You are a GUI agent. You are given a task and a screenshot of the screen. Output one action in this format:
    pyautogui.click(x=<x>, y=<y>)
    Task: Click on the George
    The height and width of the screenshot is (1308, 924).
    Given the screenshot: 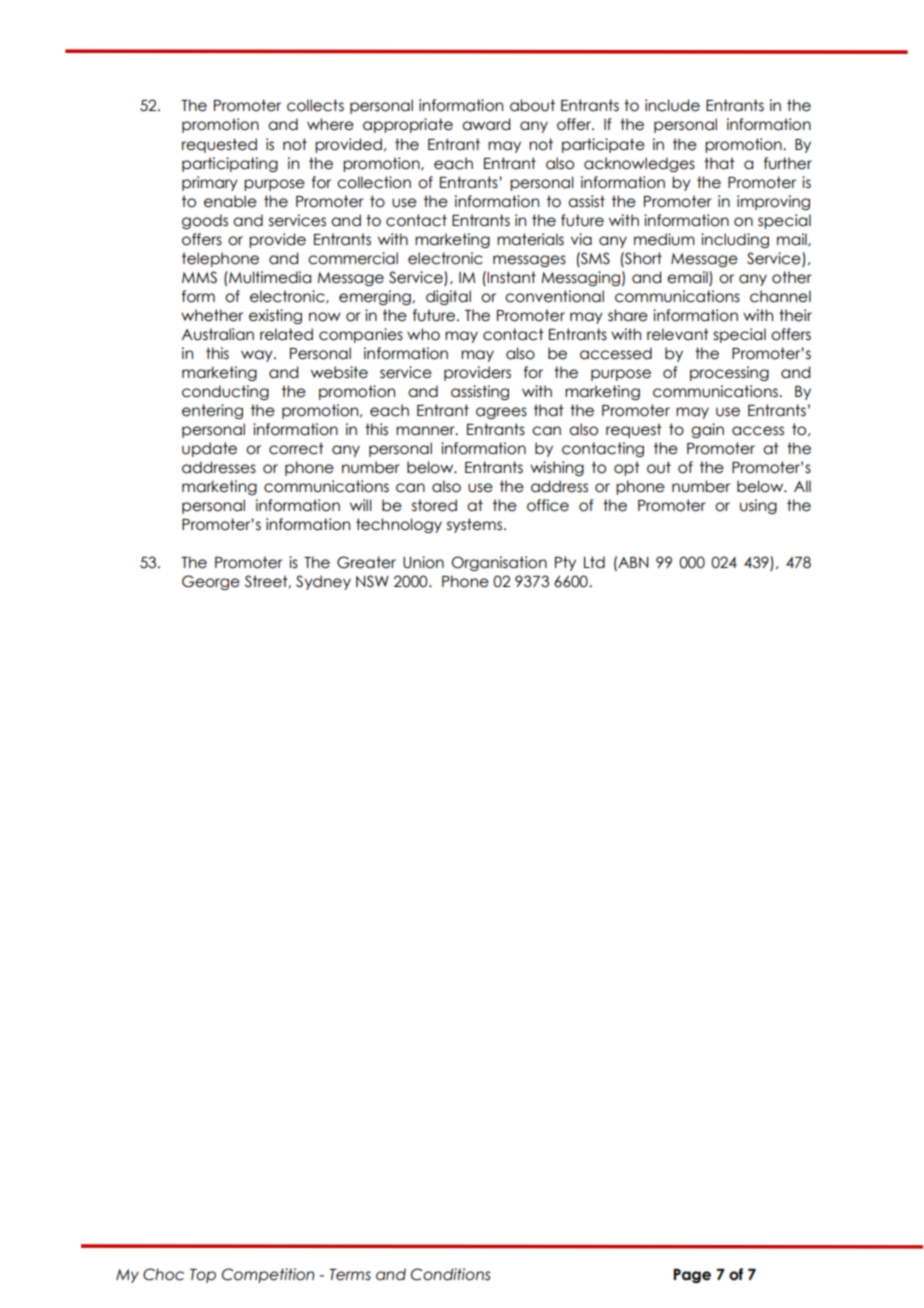 What is the action you would take?
    pyautogui.click(x=211, y=582)
